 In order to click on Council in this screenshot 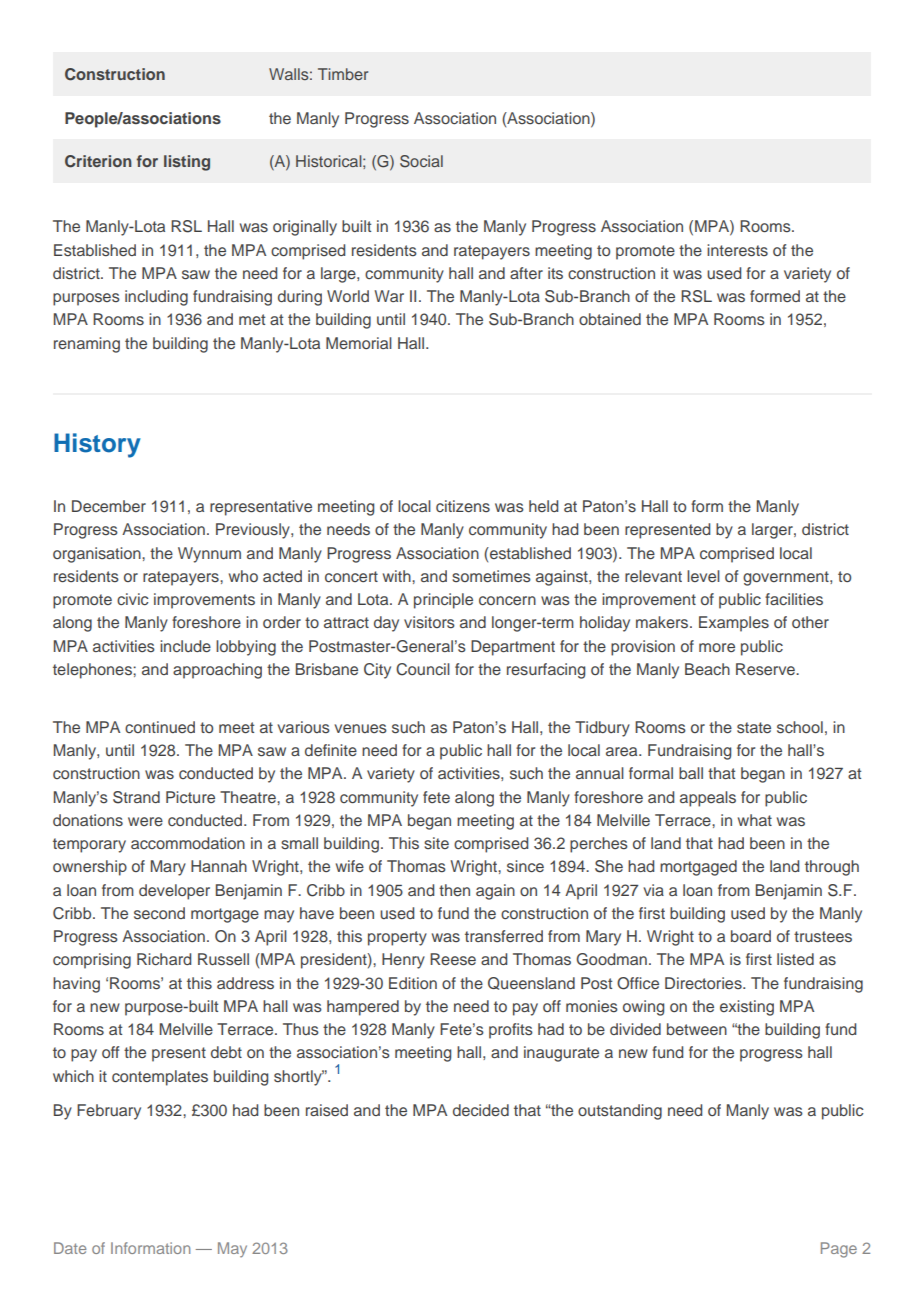, I will do `click(423, 669)`.
